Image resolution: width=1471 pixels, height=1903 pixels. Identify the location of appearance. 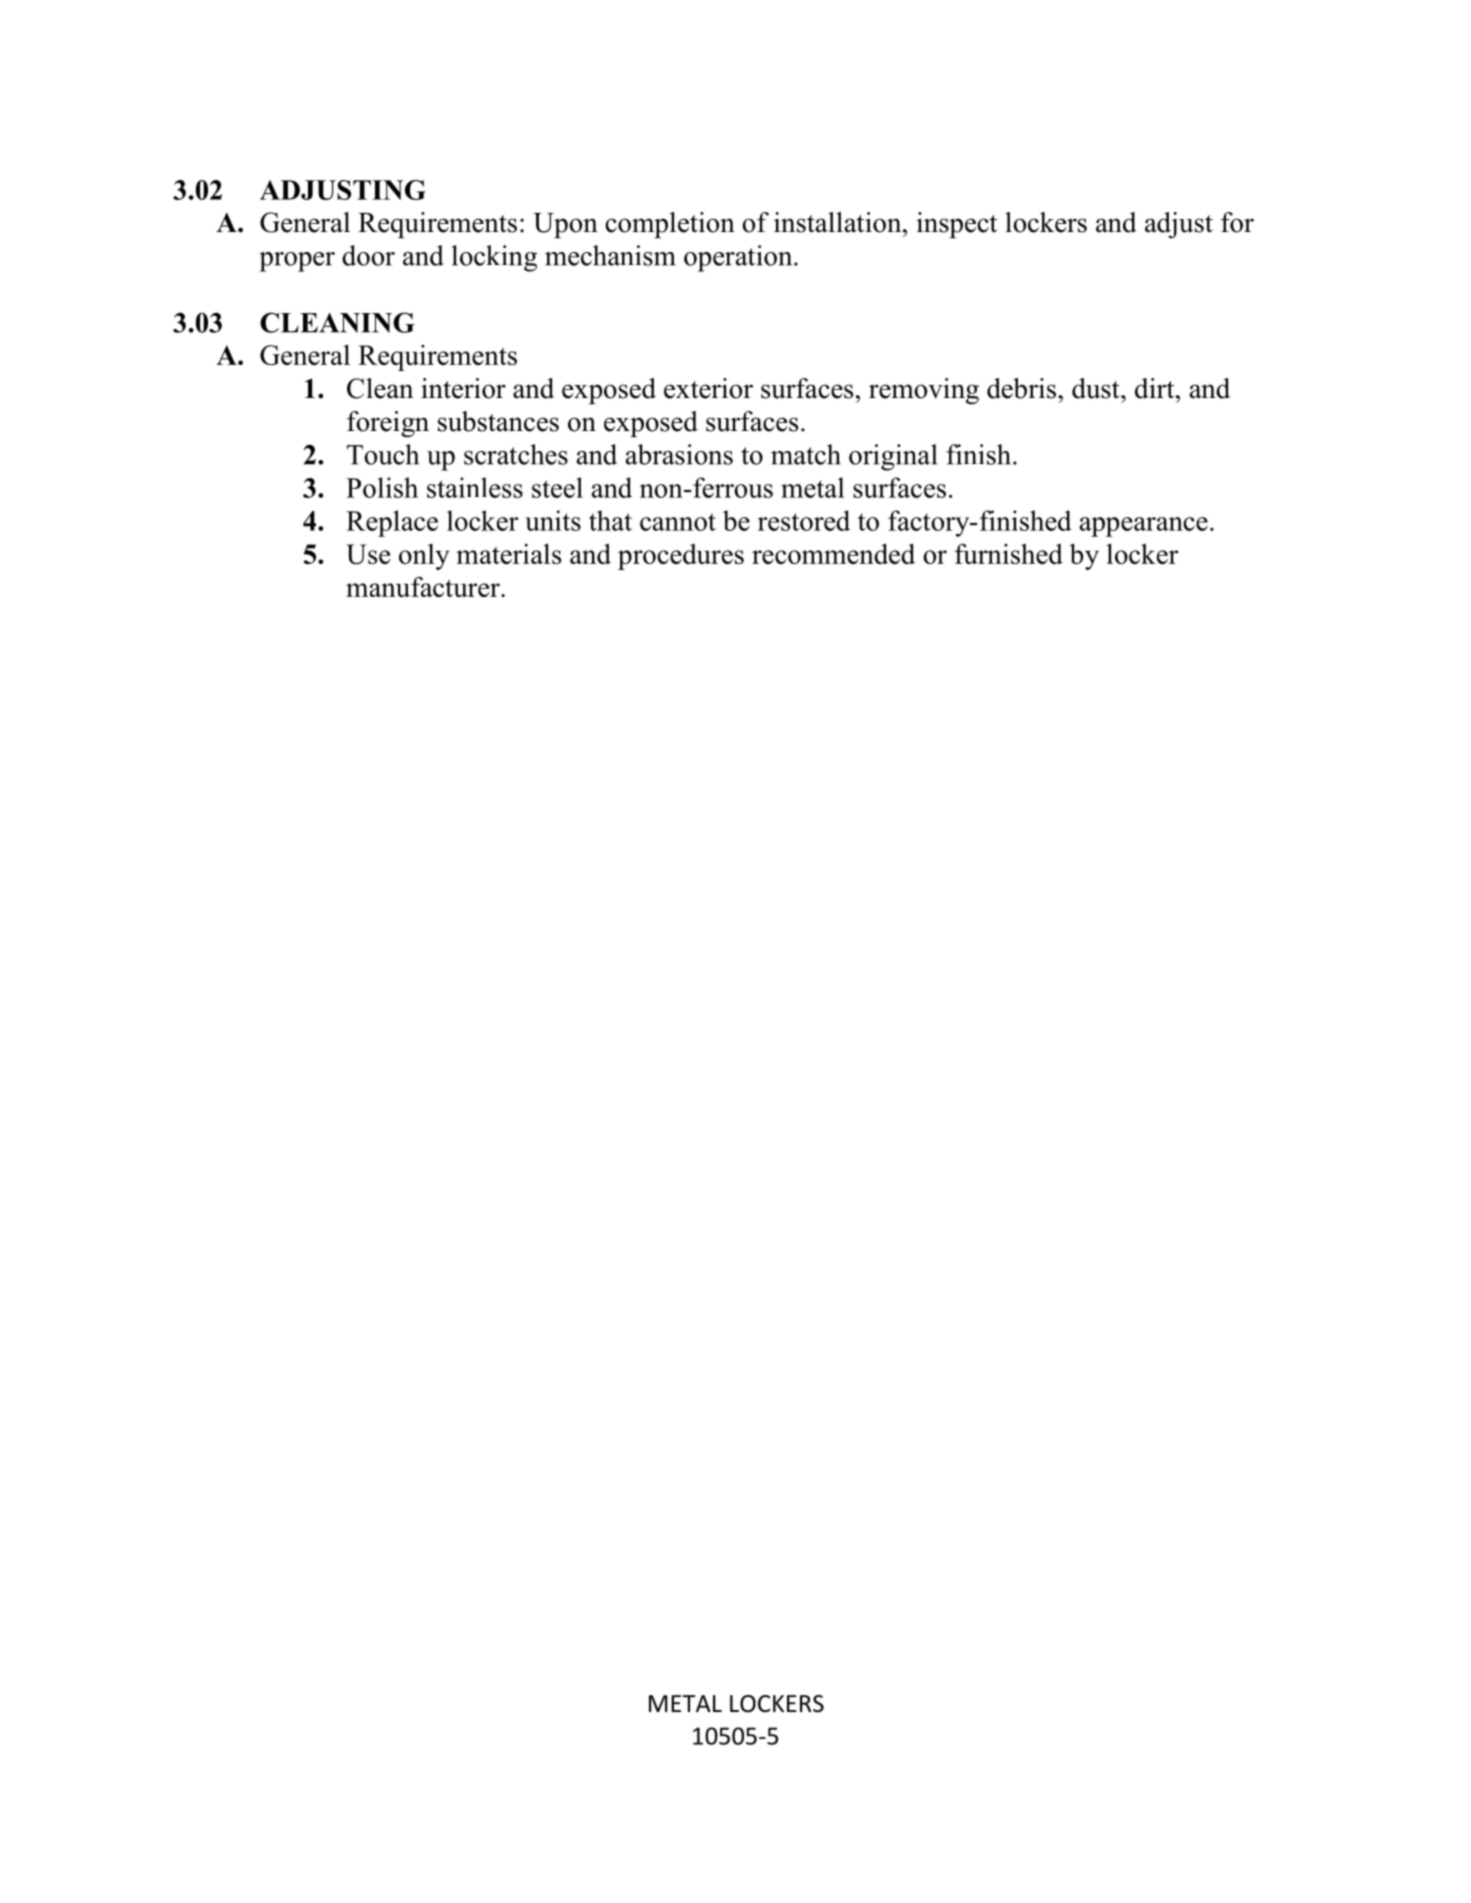
(1144, 527).
